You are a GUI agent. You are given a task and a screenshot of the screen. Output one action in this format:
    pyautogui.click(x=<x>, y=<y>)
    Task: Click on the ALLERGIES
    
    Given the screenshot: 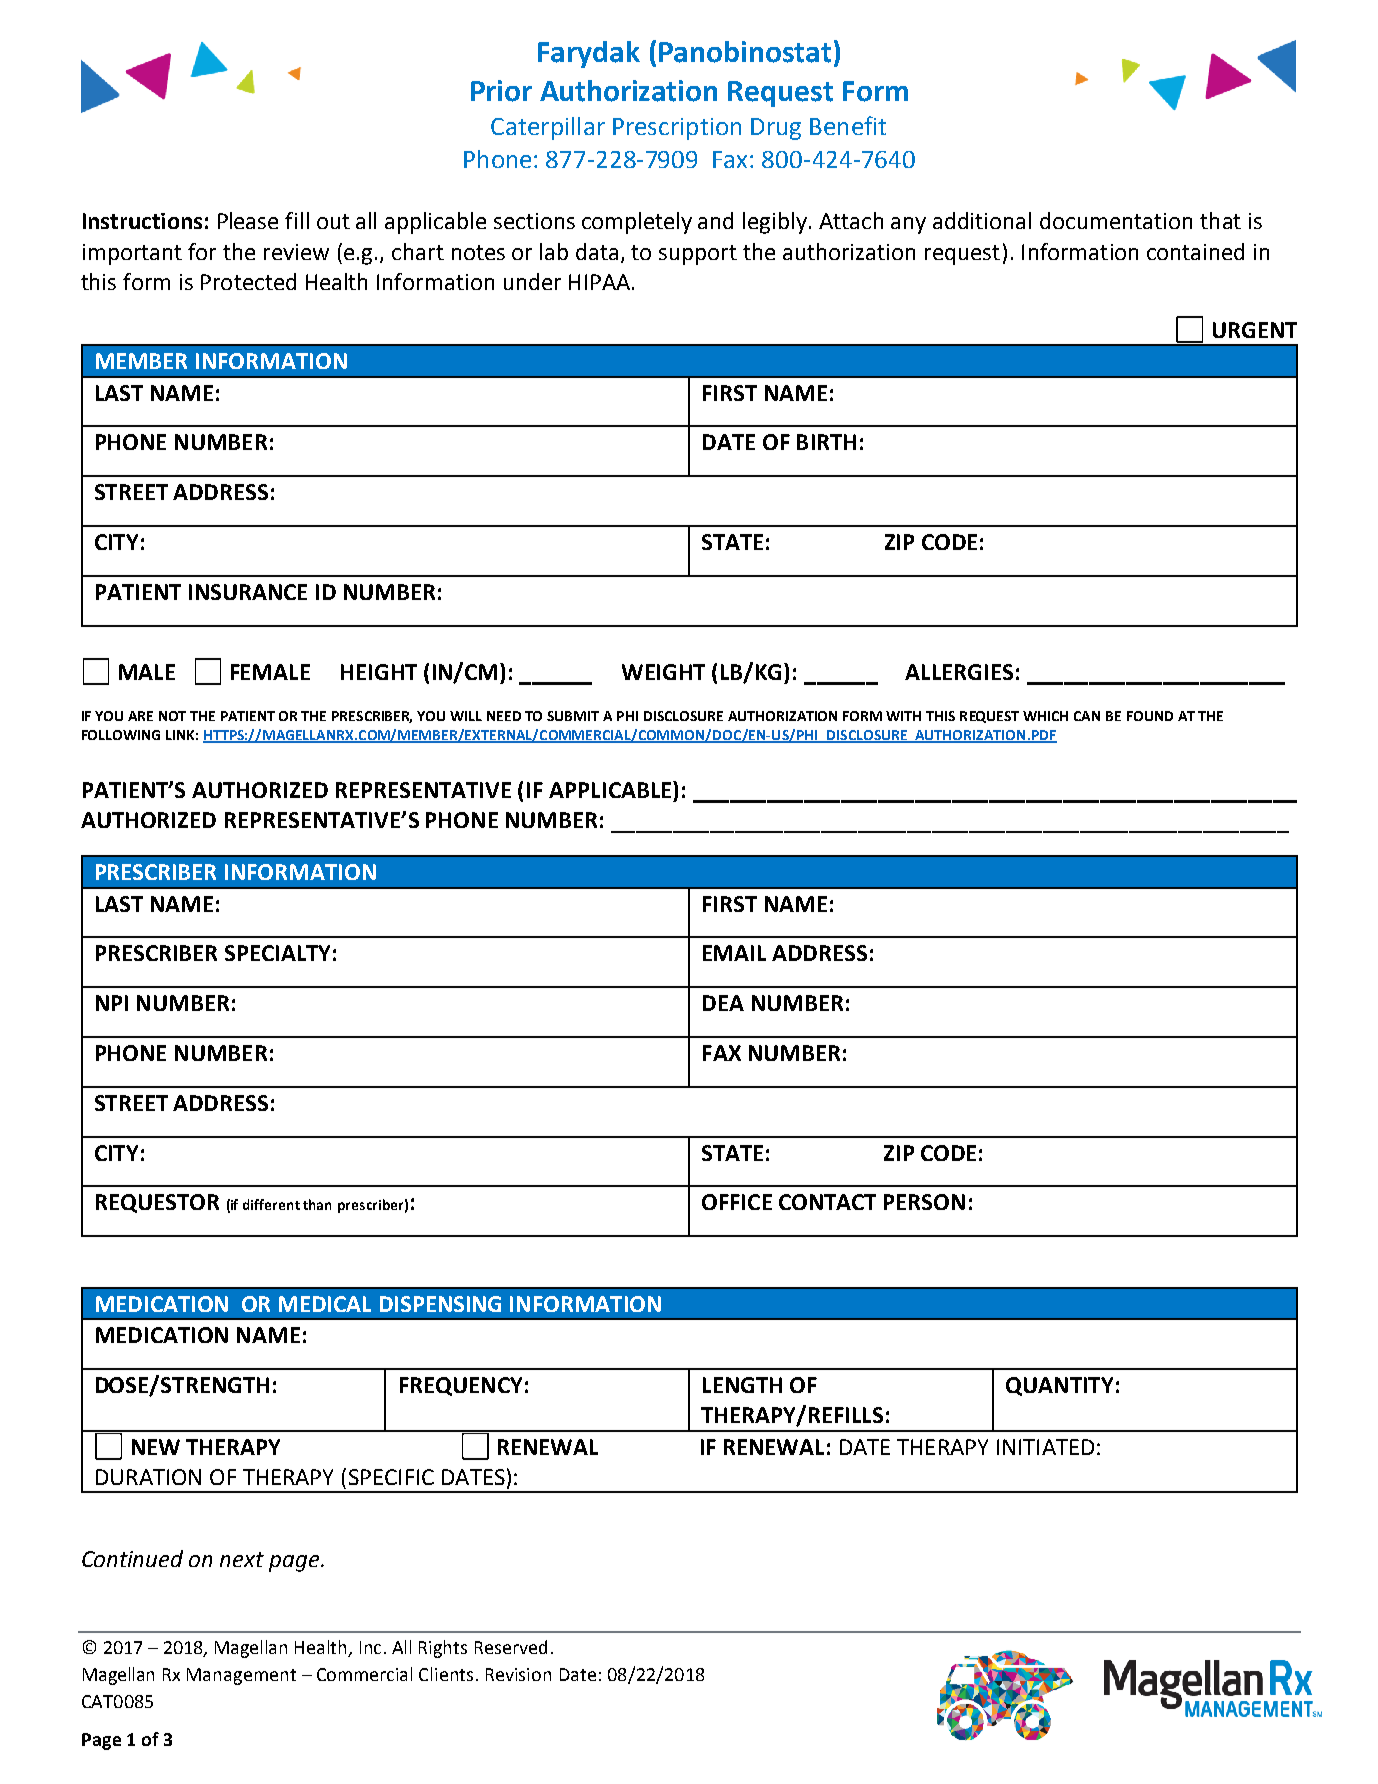 What is the action you would take?
    pyautogui.click(x=959, y=672)
